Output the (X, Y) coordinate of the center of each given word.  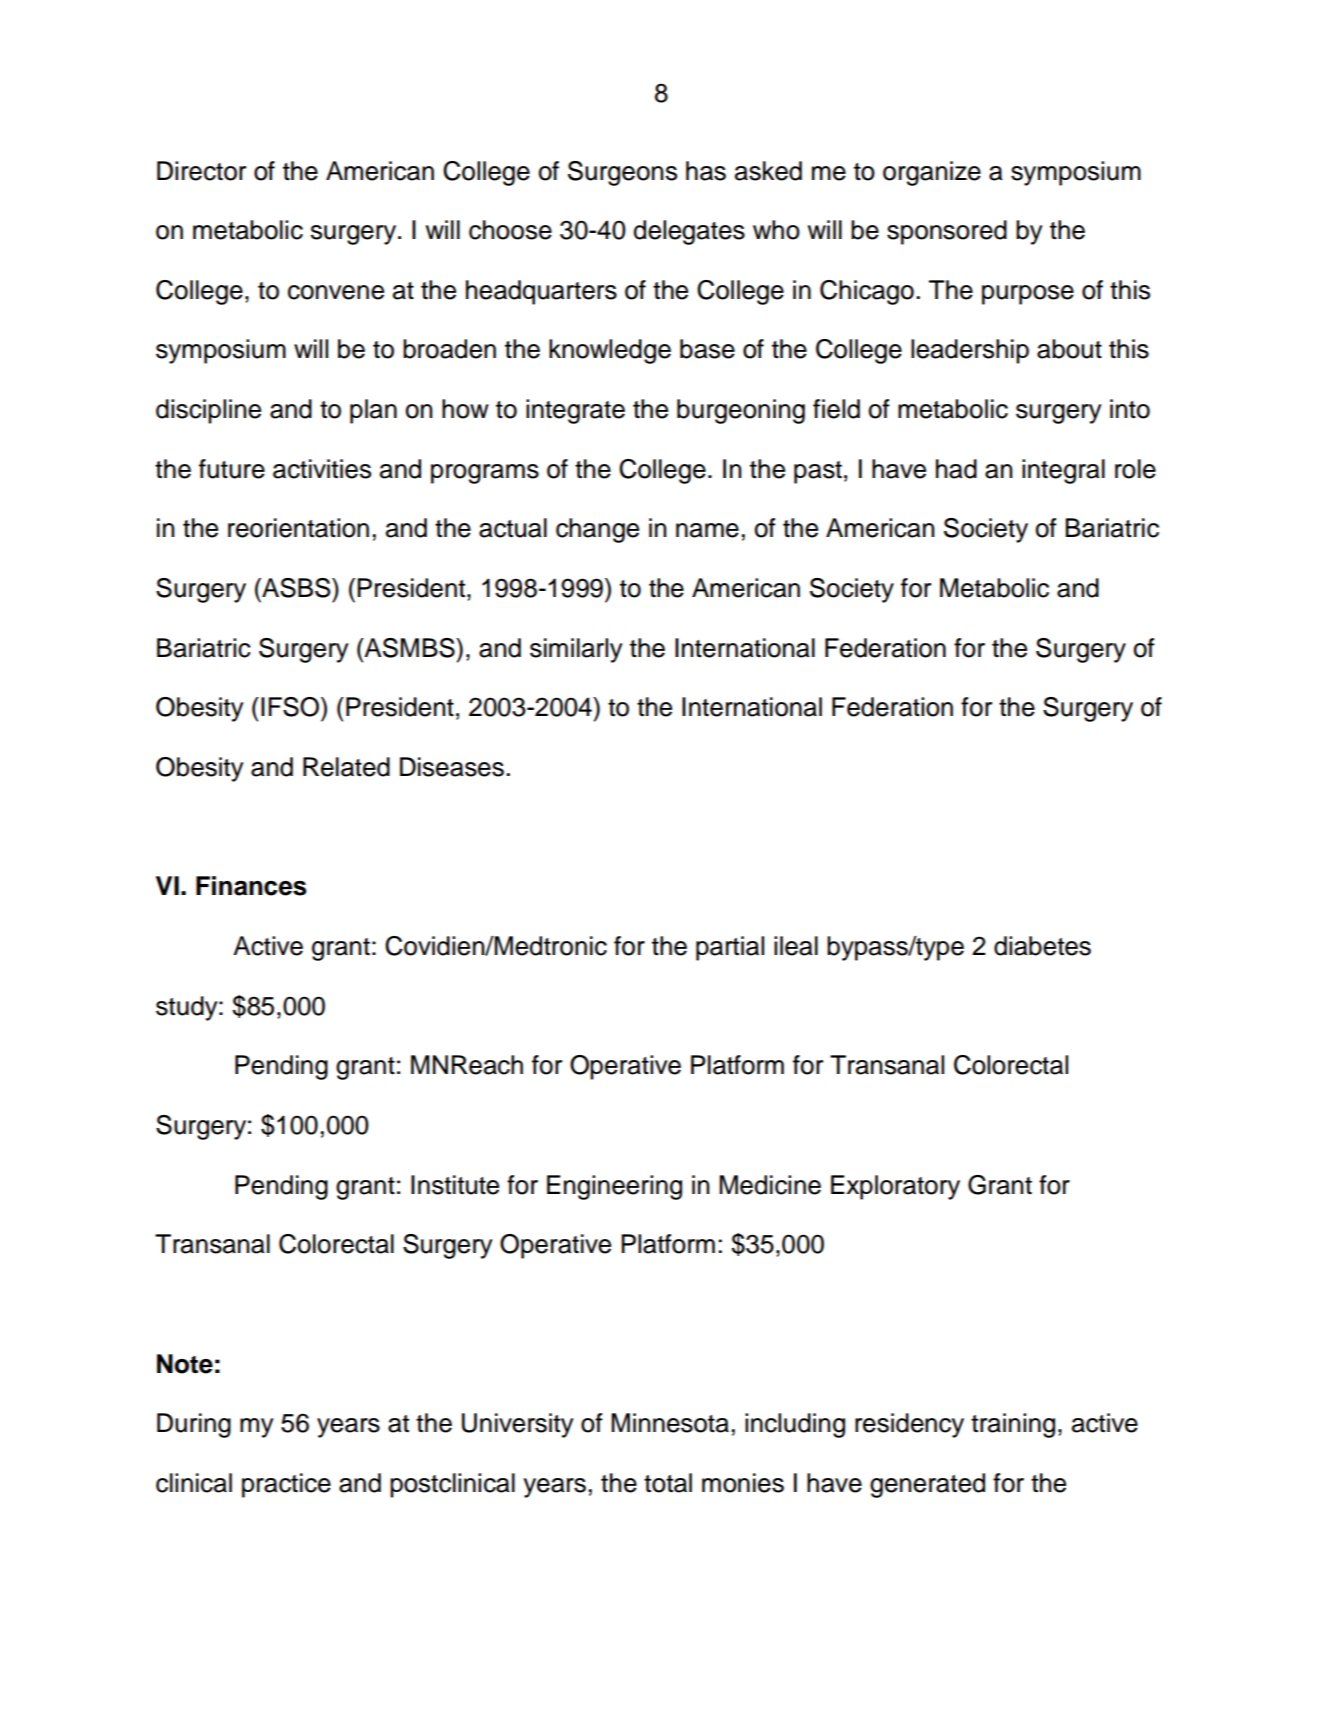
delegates (689, 232)
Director (201, 171)
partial (730, 948)
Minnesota (670, 1423)
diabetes (1042, 946)
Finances (251, 886)
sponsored (947, 232)
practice (286, 1485)
